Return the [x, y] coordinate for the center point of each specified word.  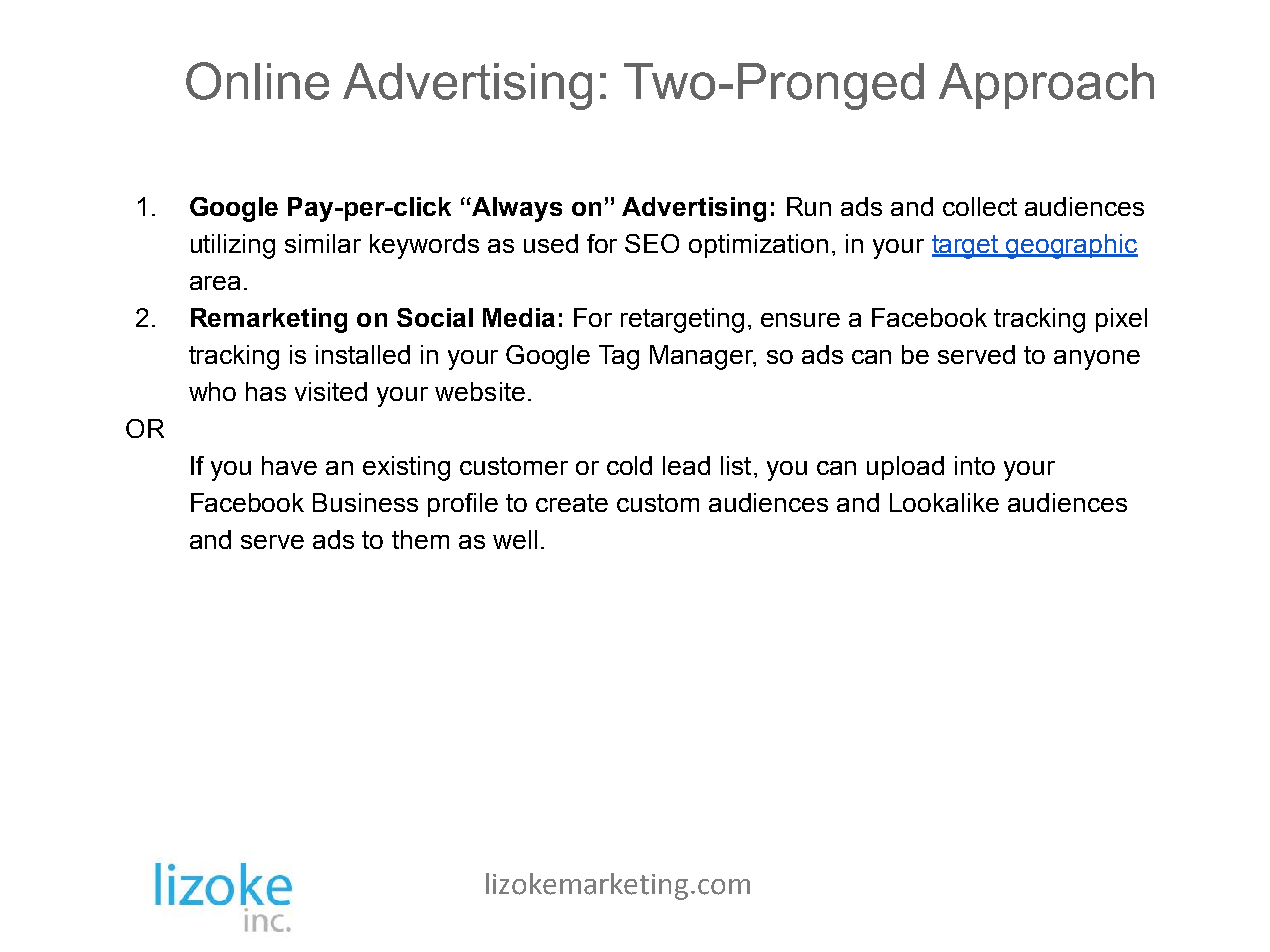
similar [323, 243]
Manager [703, 357]
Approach [1046, 86]
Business [365, 502]
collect [980, 206]
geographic [1071, 246]
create [572, 503]
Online [257, 81]
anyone [1097, 360]
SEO [652, 243]
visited [331, 391]
